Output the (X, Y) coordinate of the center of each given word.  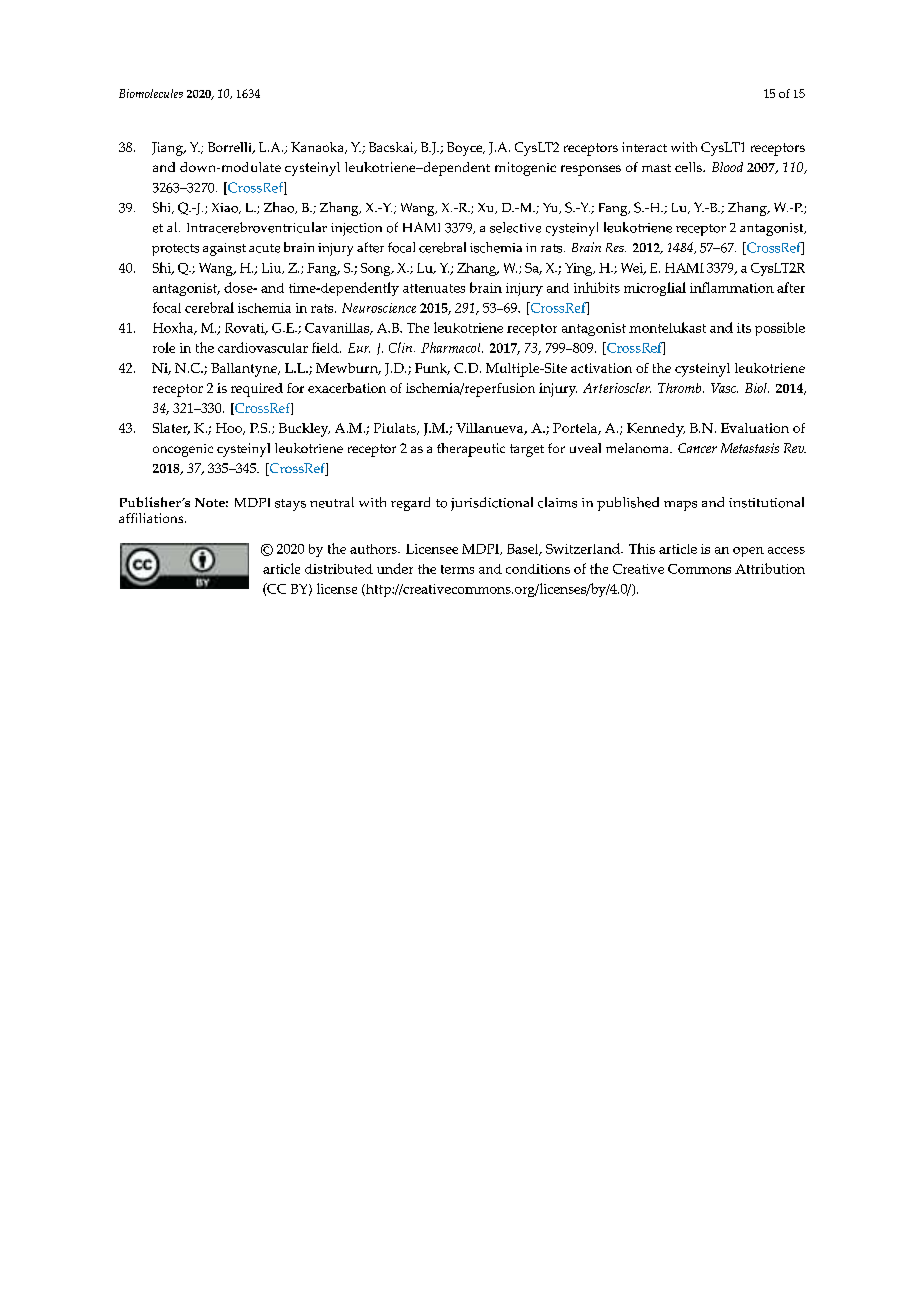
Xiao (226, 208)
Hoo (230, 429)
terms (457, 569)
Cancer (697, 448)
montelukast (667, 327)
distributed (339, 569)
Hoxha (174, 328)
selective (515, 227)
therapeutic (471, 450)
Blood (727, 167)
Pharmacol (452, 347)
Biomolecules (151, 93)
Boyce (466, 149)
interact (644, 147)
